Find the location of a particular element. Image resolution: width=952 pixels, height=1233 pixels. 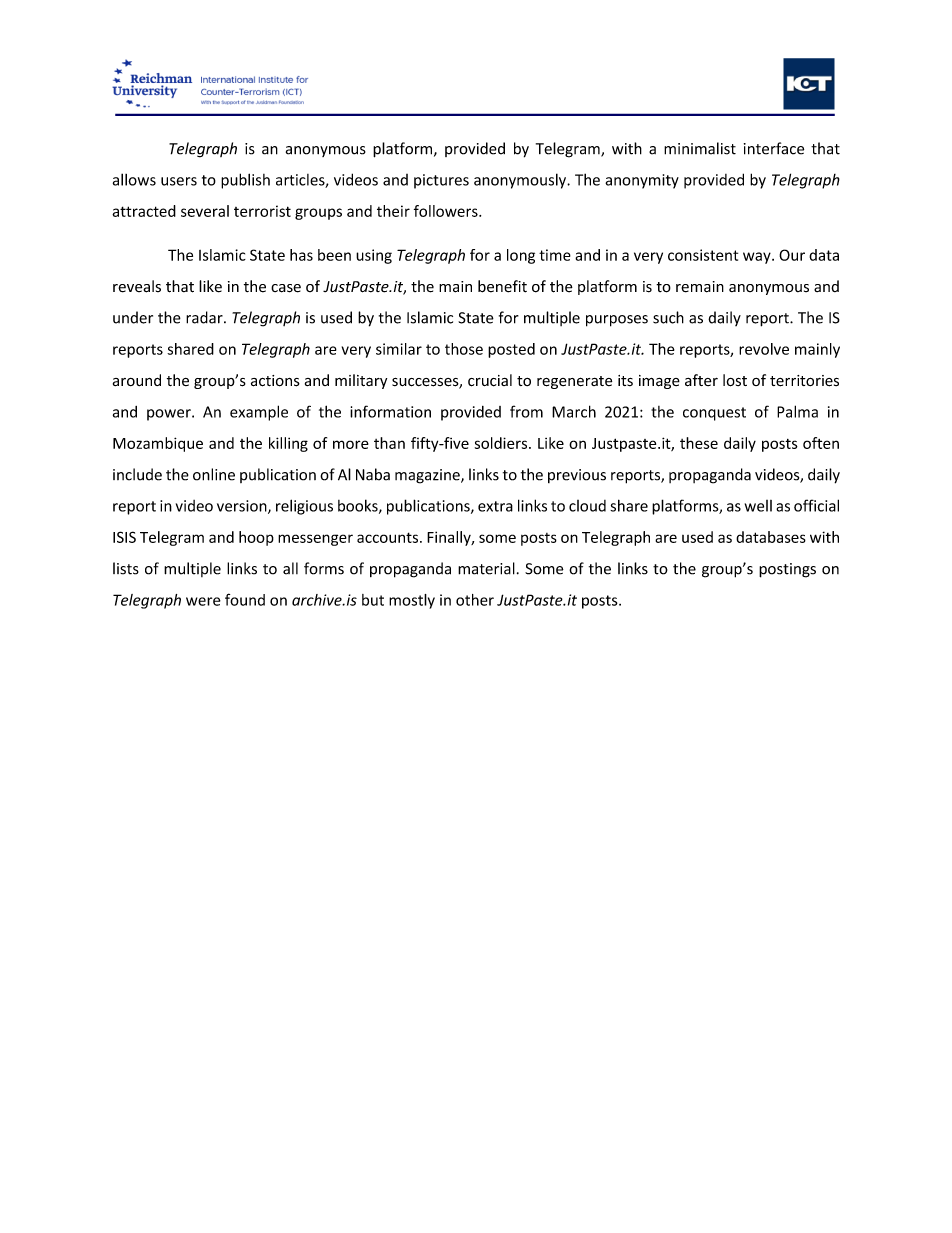

pictures is located at coordinates (441, 181).
